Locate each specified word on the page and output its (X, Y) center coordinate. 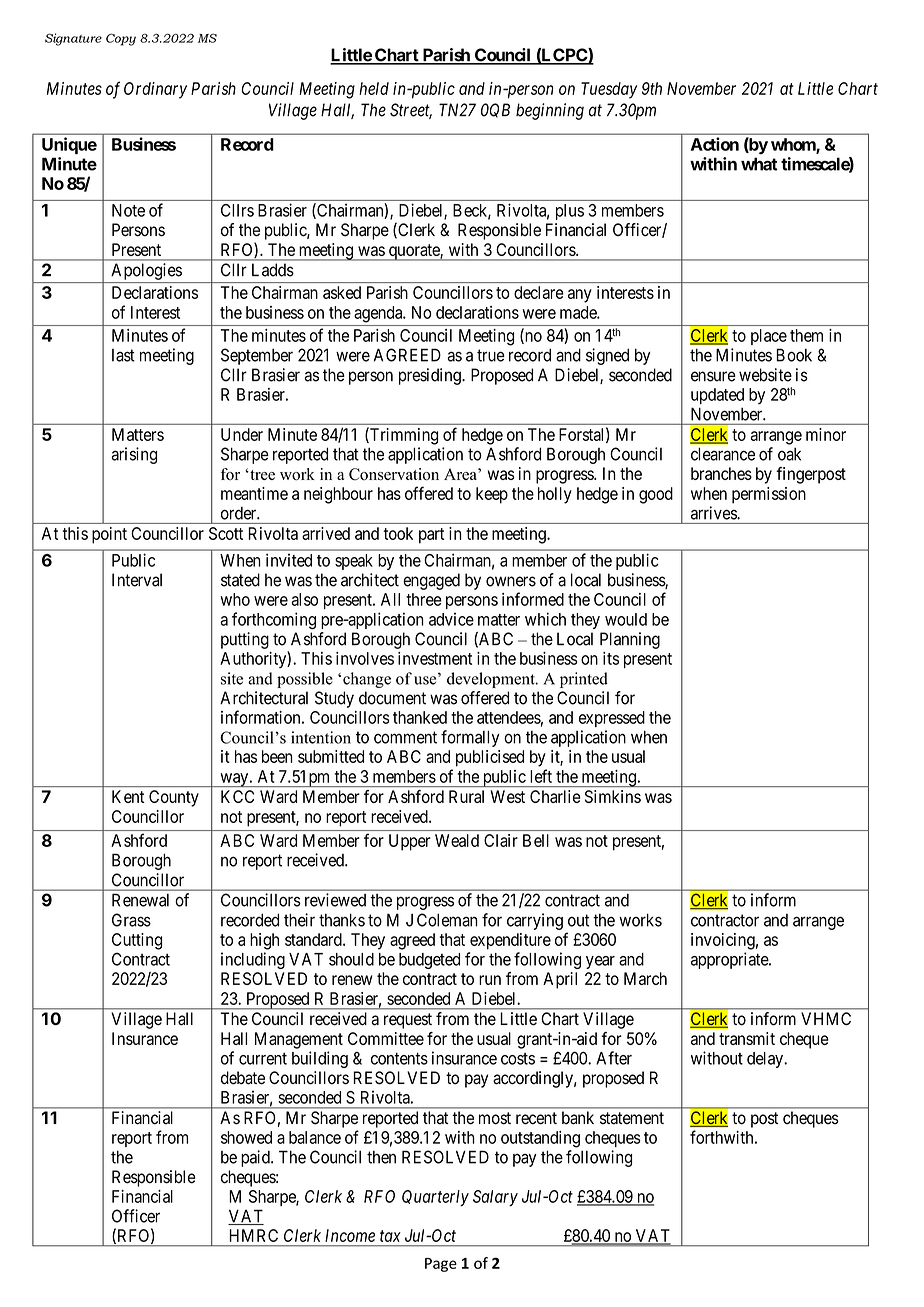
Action (715, 144)
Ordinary (155, 90)
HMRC (253, 1235)
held (374, 88)
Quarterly (435, 1198)
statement (632, 1118)
